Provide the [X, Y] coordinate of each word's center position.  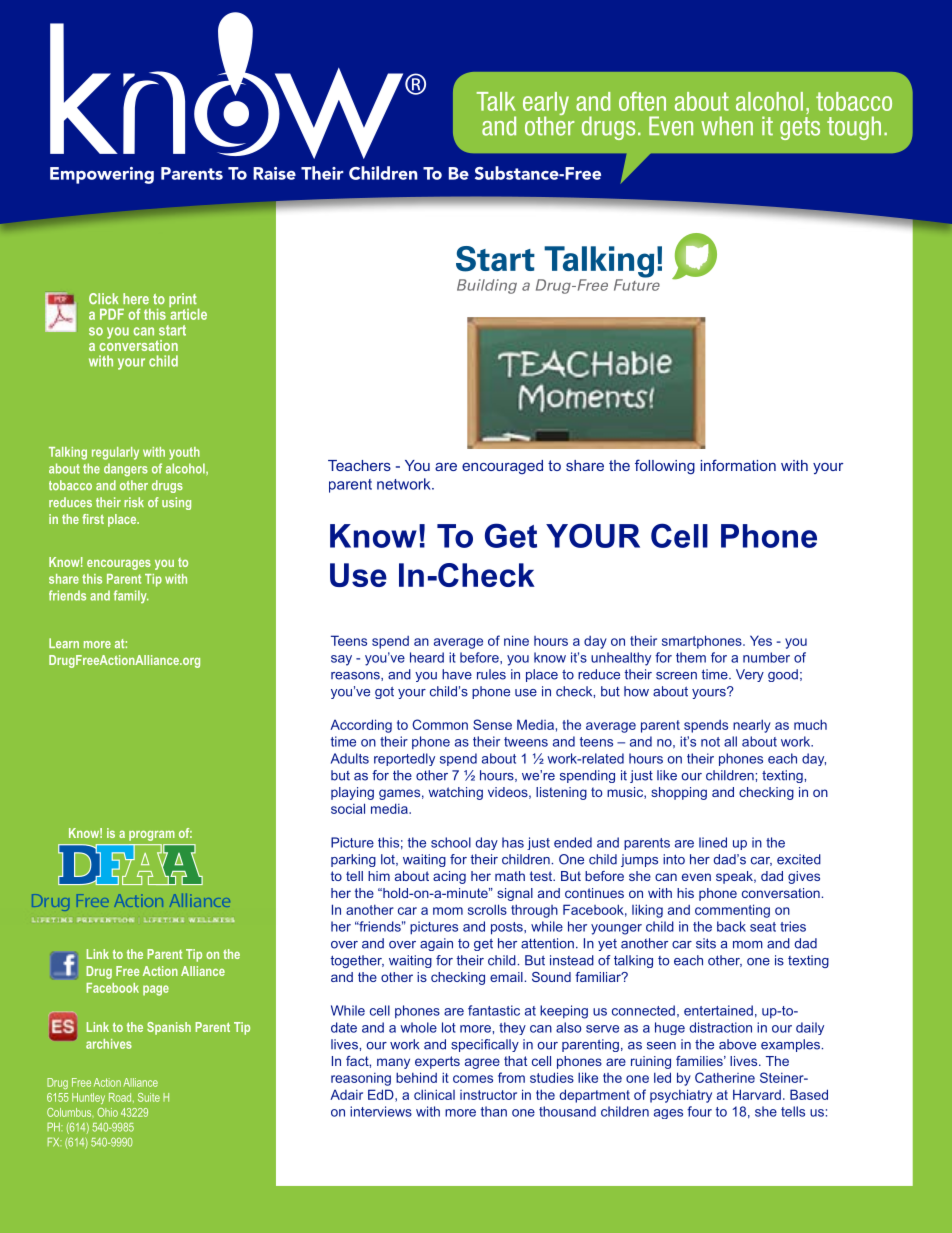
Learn [64, 643]
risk [134, 502]
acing [449, 877]
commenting [732, 911]
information [738, 465]
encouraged [502, 467]
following [665, 467]
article [188, 313]
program [152, 835]
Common [440, 724]
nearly [752, 726]
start [172, 330]
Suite [149, 1097]
